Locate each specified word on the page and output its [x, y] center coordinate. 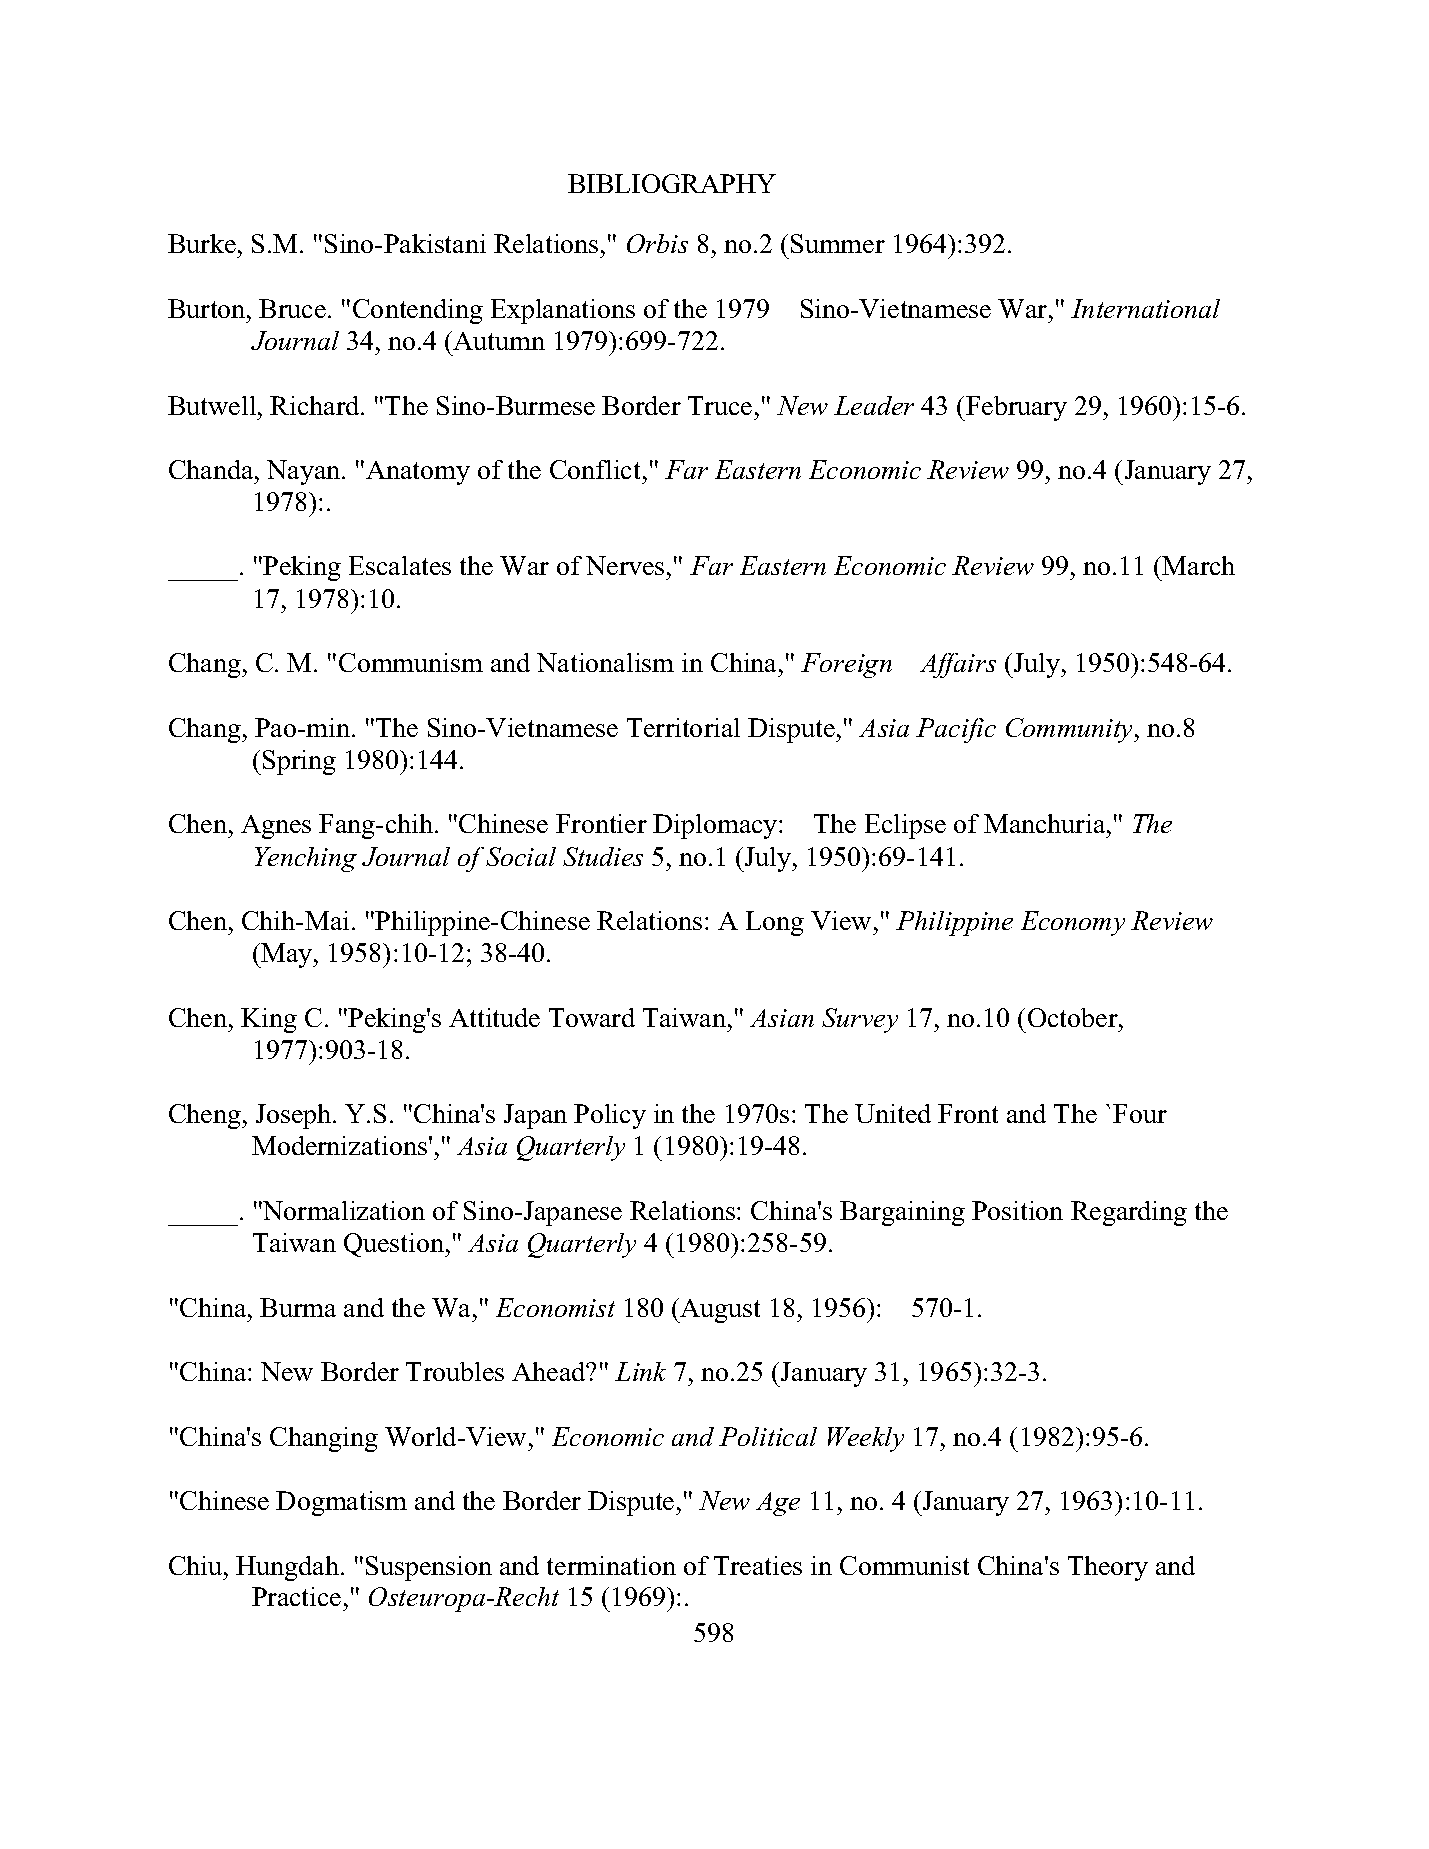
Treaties [758, 1565]
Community [1071, 730]
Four [1140, 1113]
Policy [610, 1116]
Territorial [683, 727]
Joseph [295, 1116]
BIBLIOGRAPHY [672, 183]
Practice [296, 1596]
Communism [411, 662]
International [1145, 308]
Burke [202, 243]
